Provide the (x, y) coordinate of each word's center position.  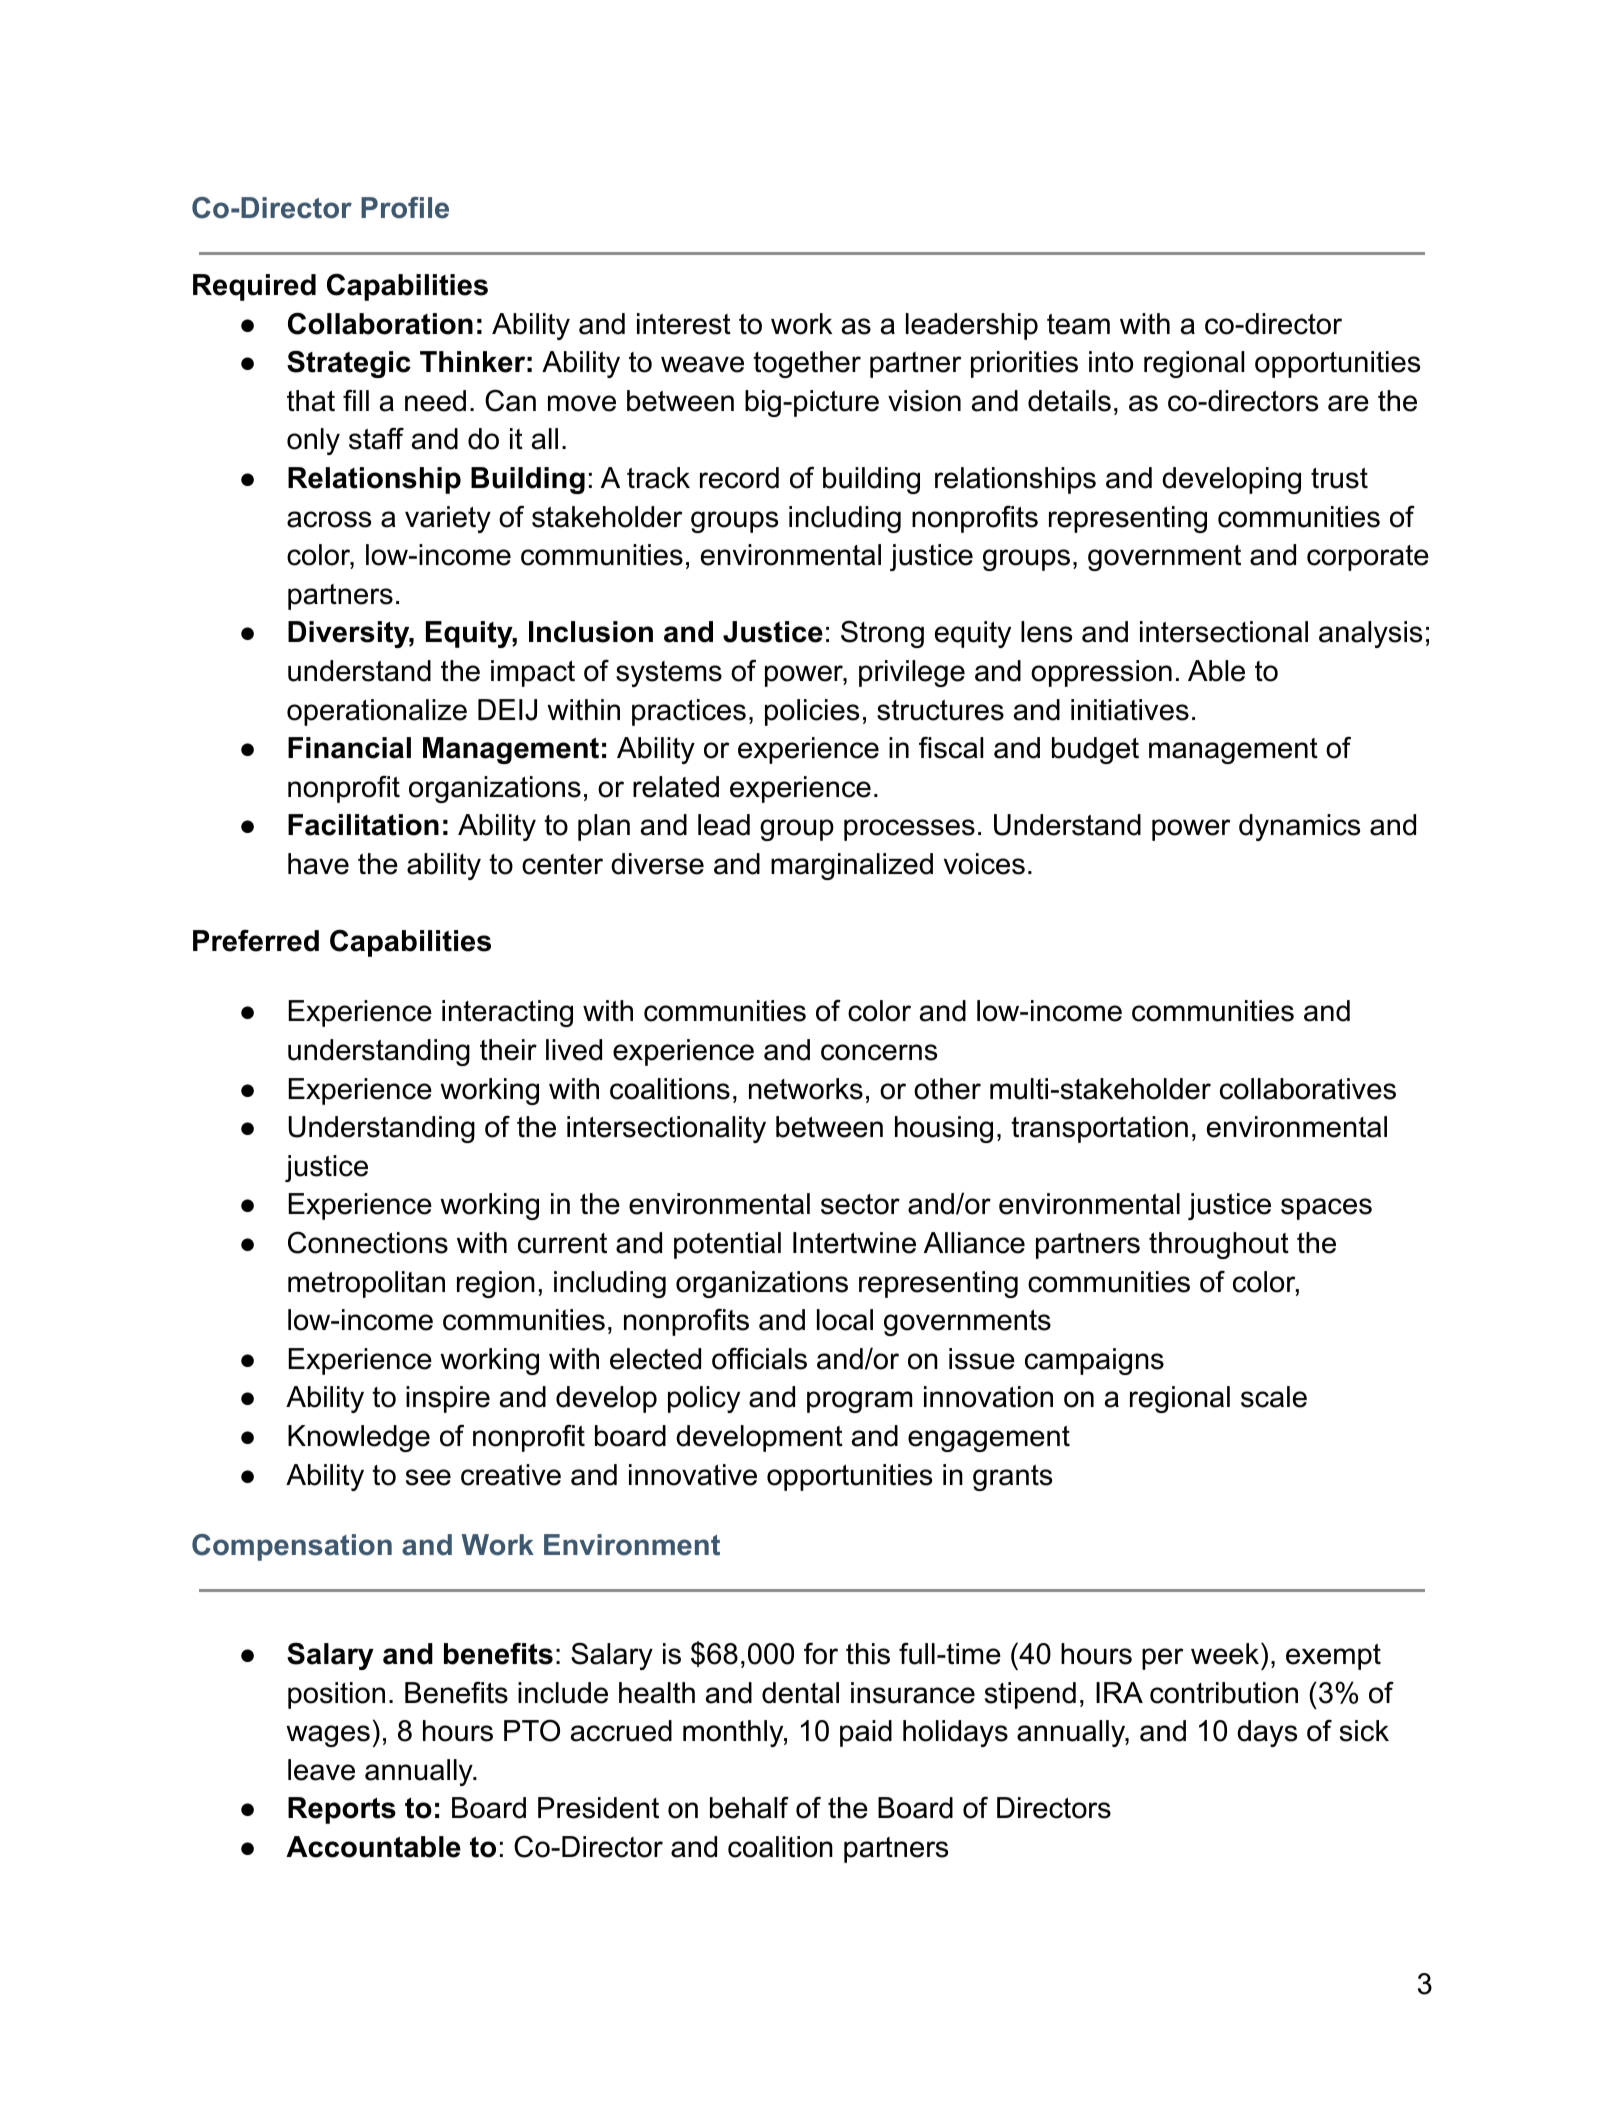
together (807, 364)
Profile (405, 208)
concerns (879, 1052)
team (1078, 324)
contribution (1224, 1693)
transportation (1099, 1129)
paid (866, 1733)
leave (321, 1770)
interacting (507, 1013)
